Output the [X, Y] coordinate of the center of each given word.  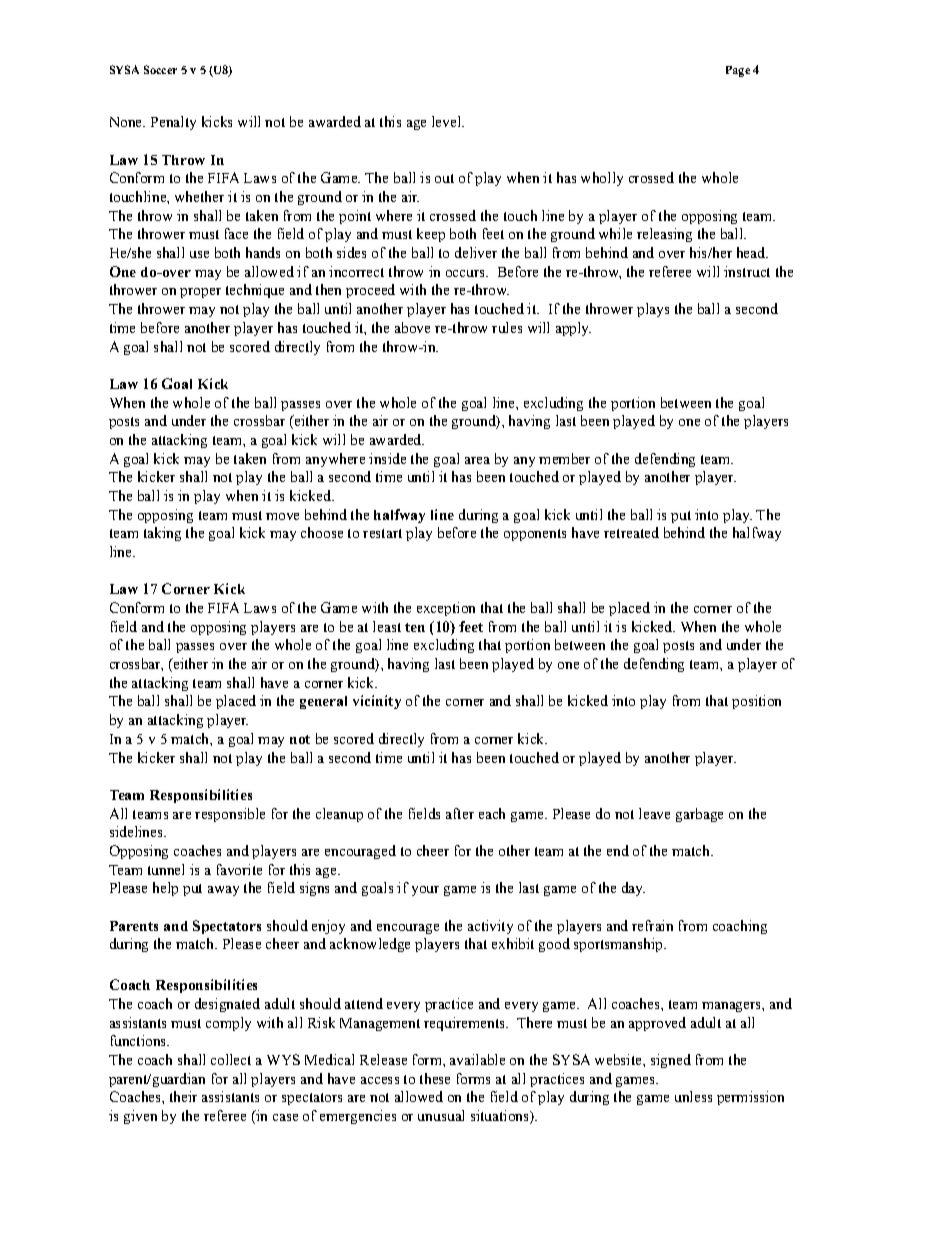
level [448, 121]
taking [162, 534]
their [183, 1096]
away [223, 891]
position [756, 702]
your [425, 891]
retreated [631, 532]
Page [738, 71]
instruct [747, 271]
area [477, 460]
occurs [466, 273]
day [633, 889]
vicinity [377, 702]
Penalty [173, 123]
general [323, 702]
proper [200, 293]
